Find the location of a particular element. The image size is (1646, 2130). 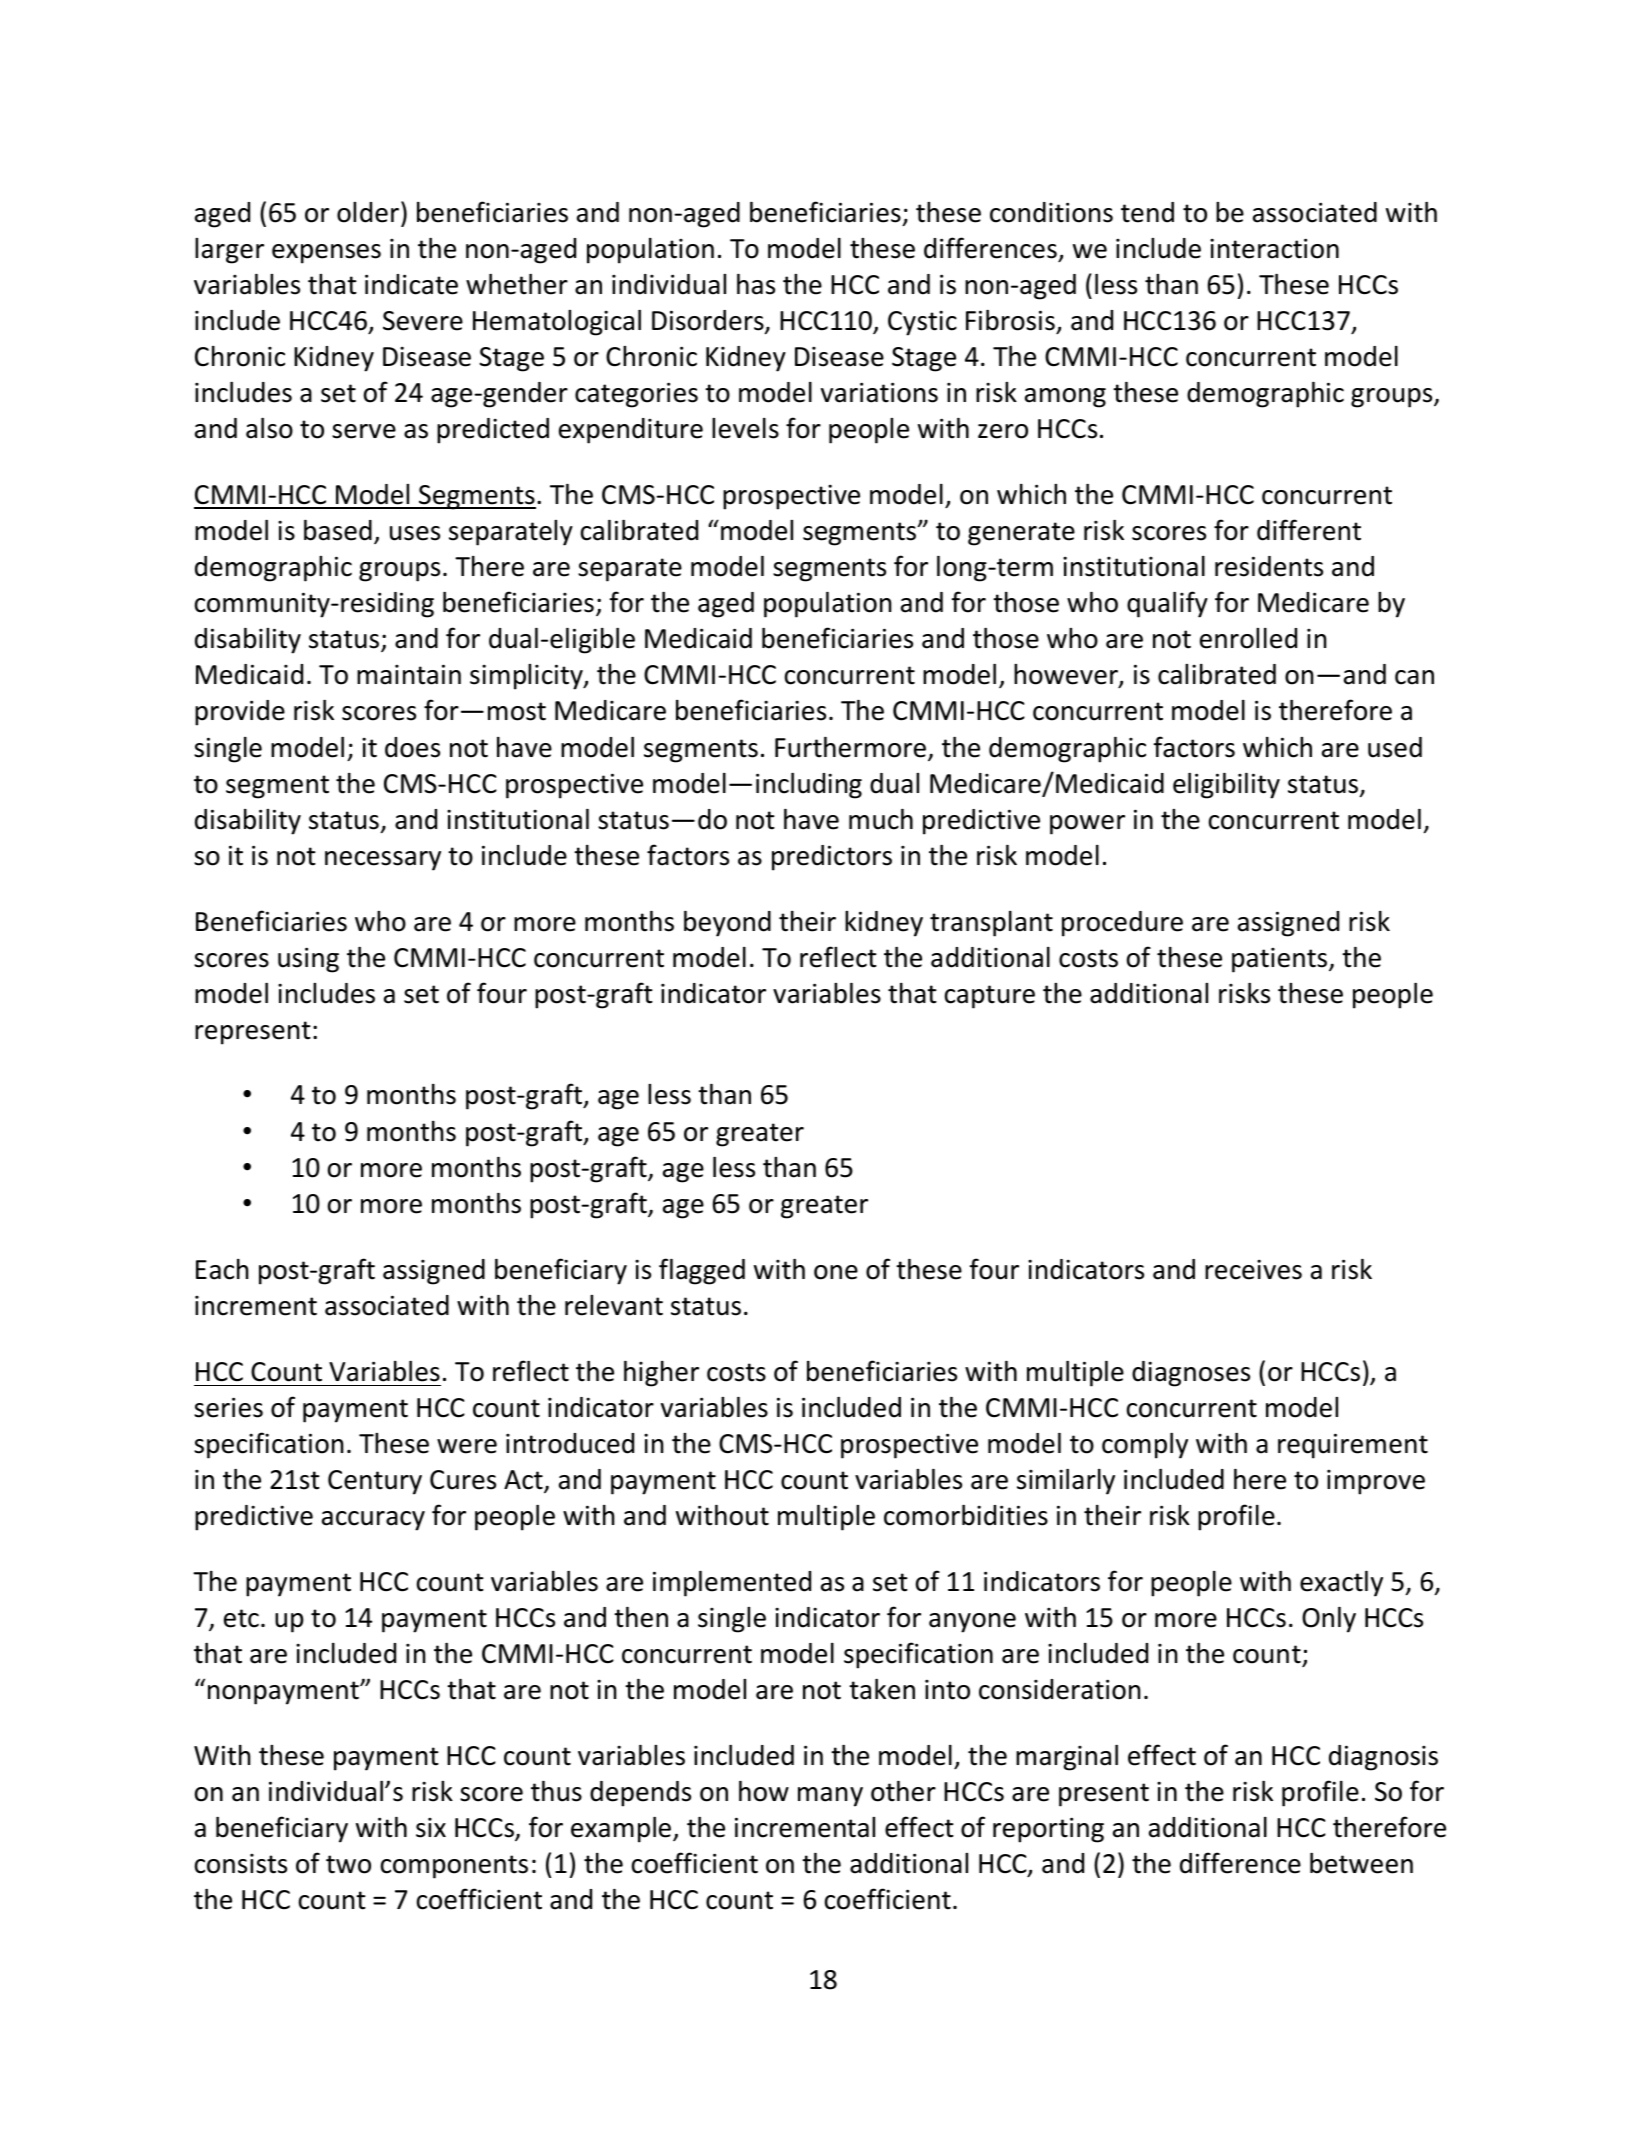

many is located at coordinates (830, 1797).
